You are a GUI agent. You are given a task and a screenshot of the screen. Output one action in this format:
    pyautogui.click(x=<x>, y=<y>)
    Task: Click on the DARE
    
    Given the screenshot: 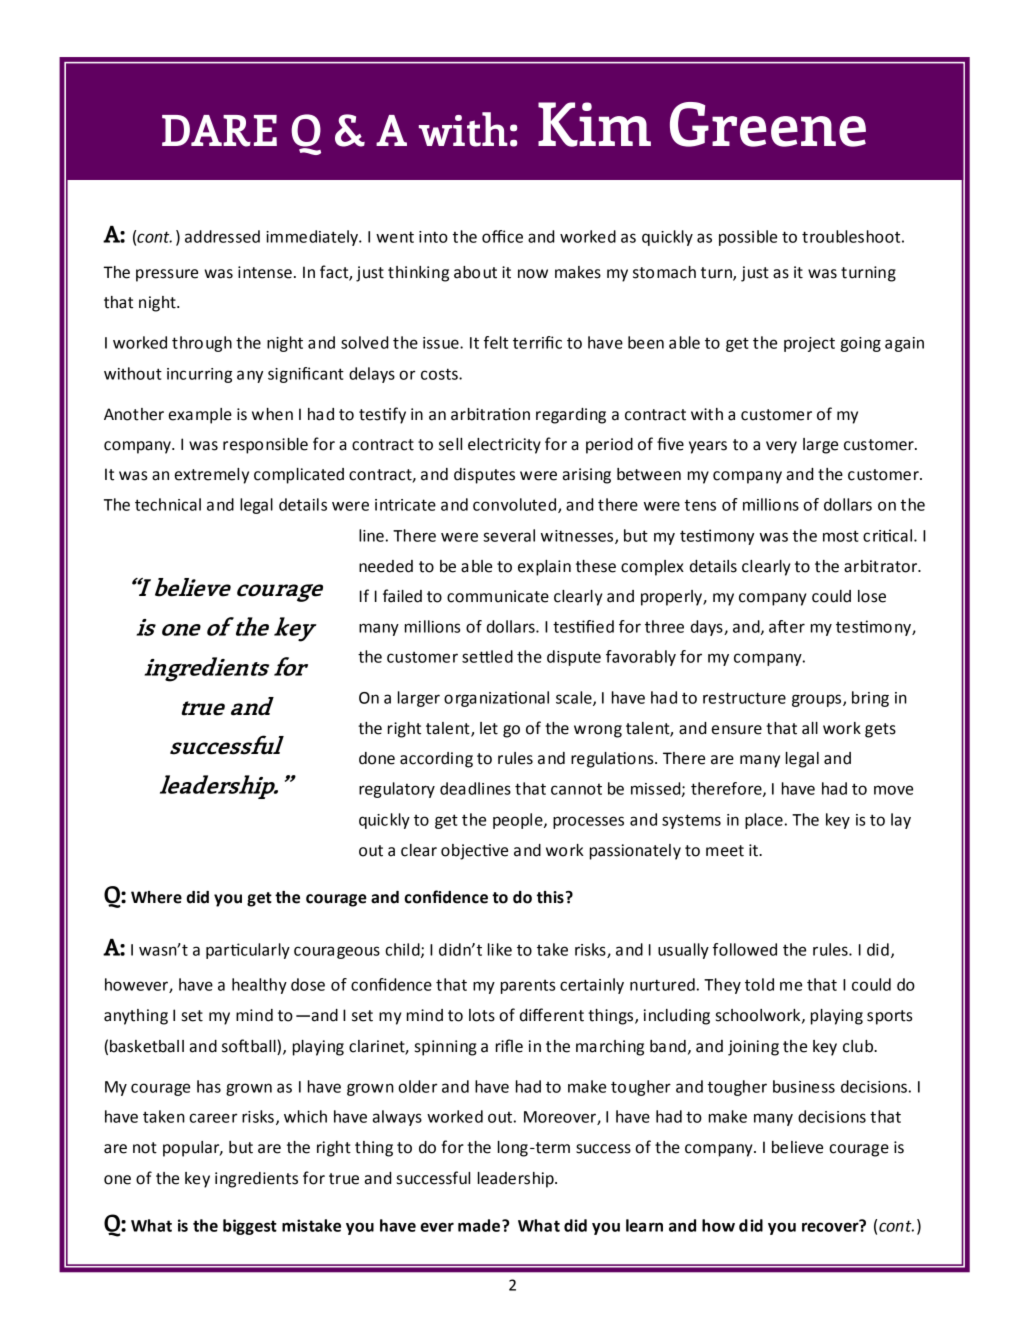 What is the action you would take?
    pyautogui.click(x=219, y=131)
